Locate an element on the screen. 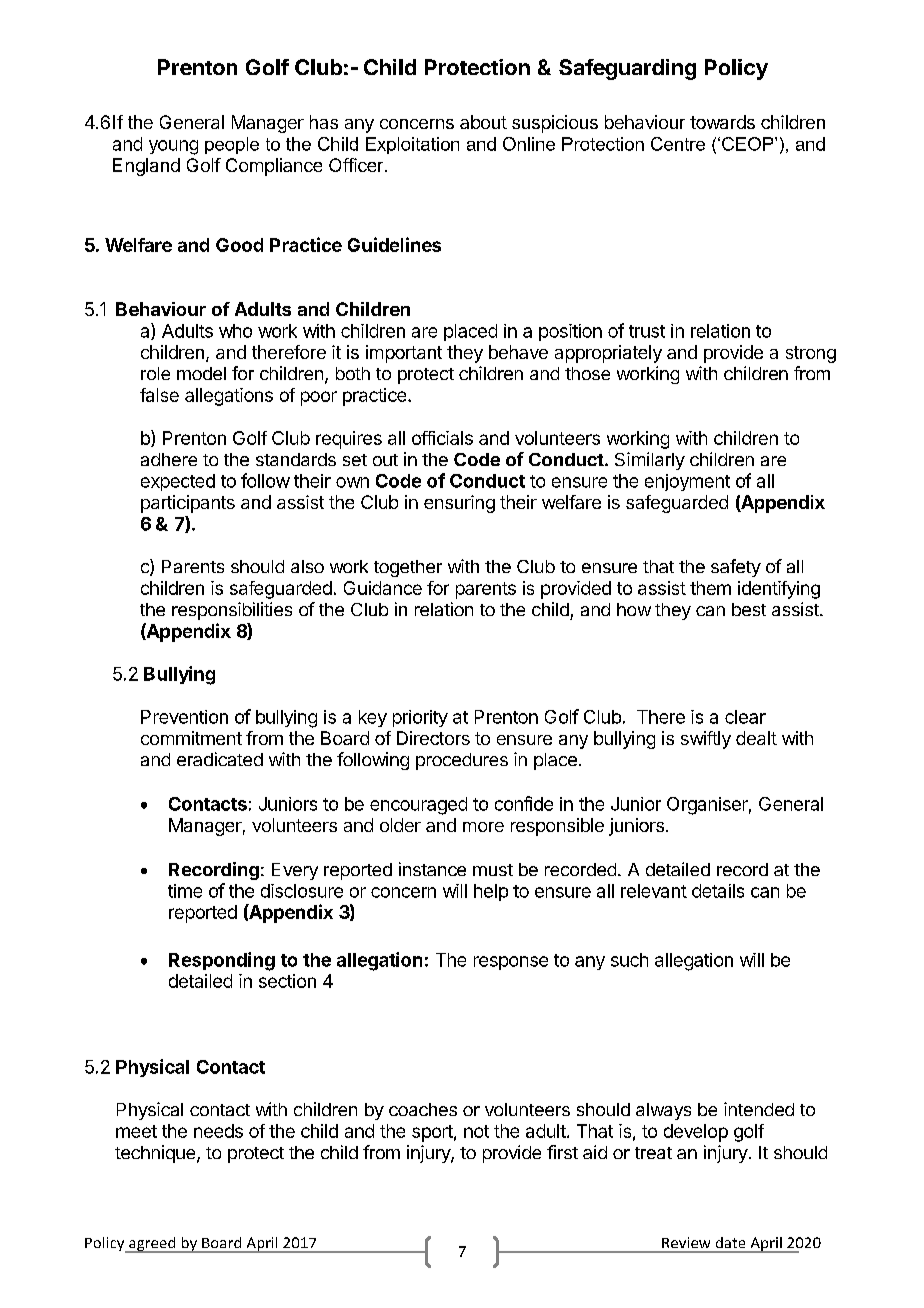 This screenshot has height=1308, width=924. people is located at coordinates (232, 145).
